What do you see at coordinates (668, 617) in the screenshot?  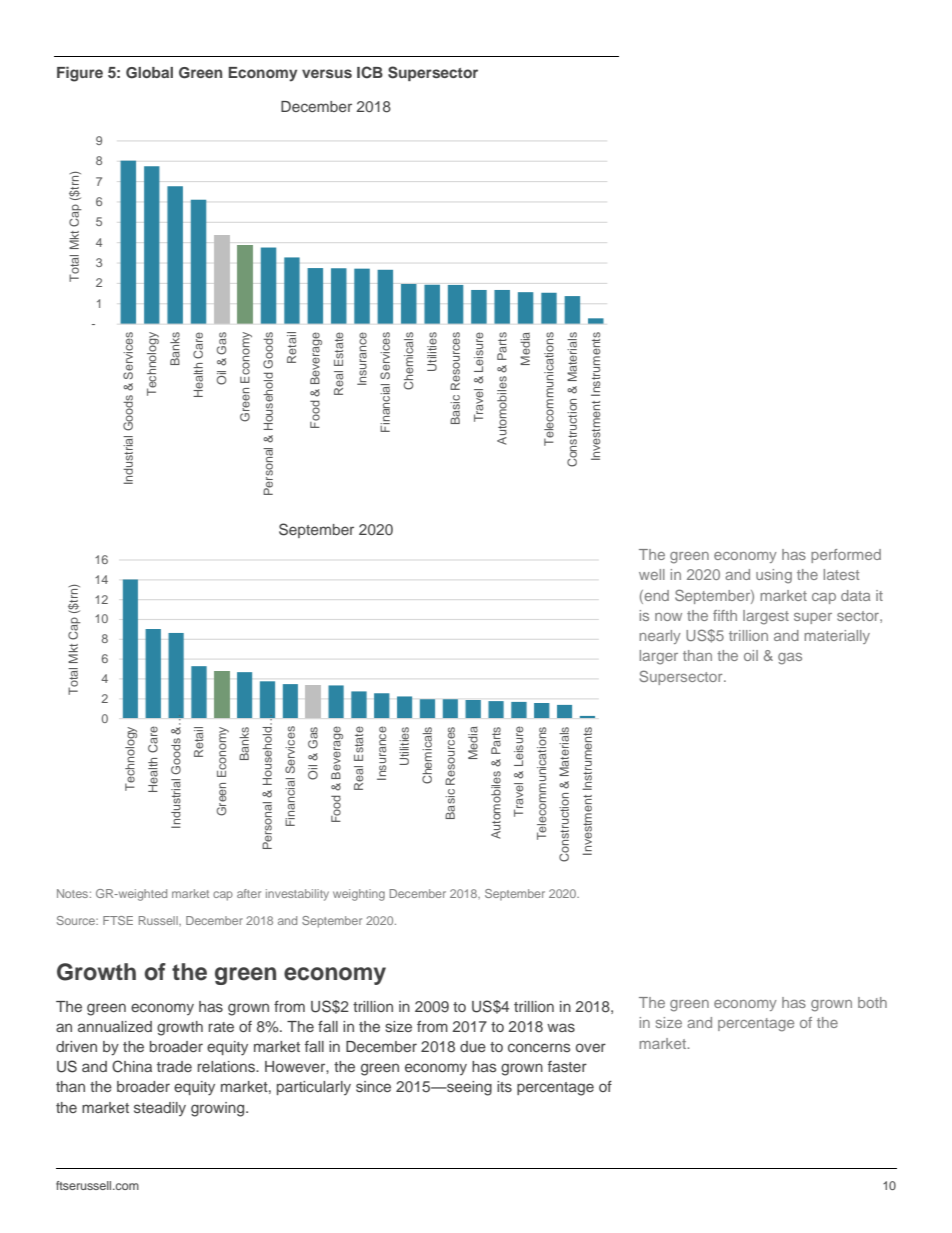 I see `now` at bounding box center [668, 617].
